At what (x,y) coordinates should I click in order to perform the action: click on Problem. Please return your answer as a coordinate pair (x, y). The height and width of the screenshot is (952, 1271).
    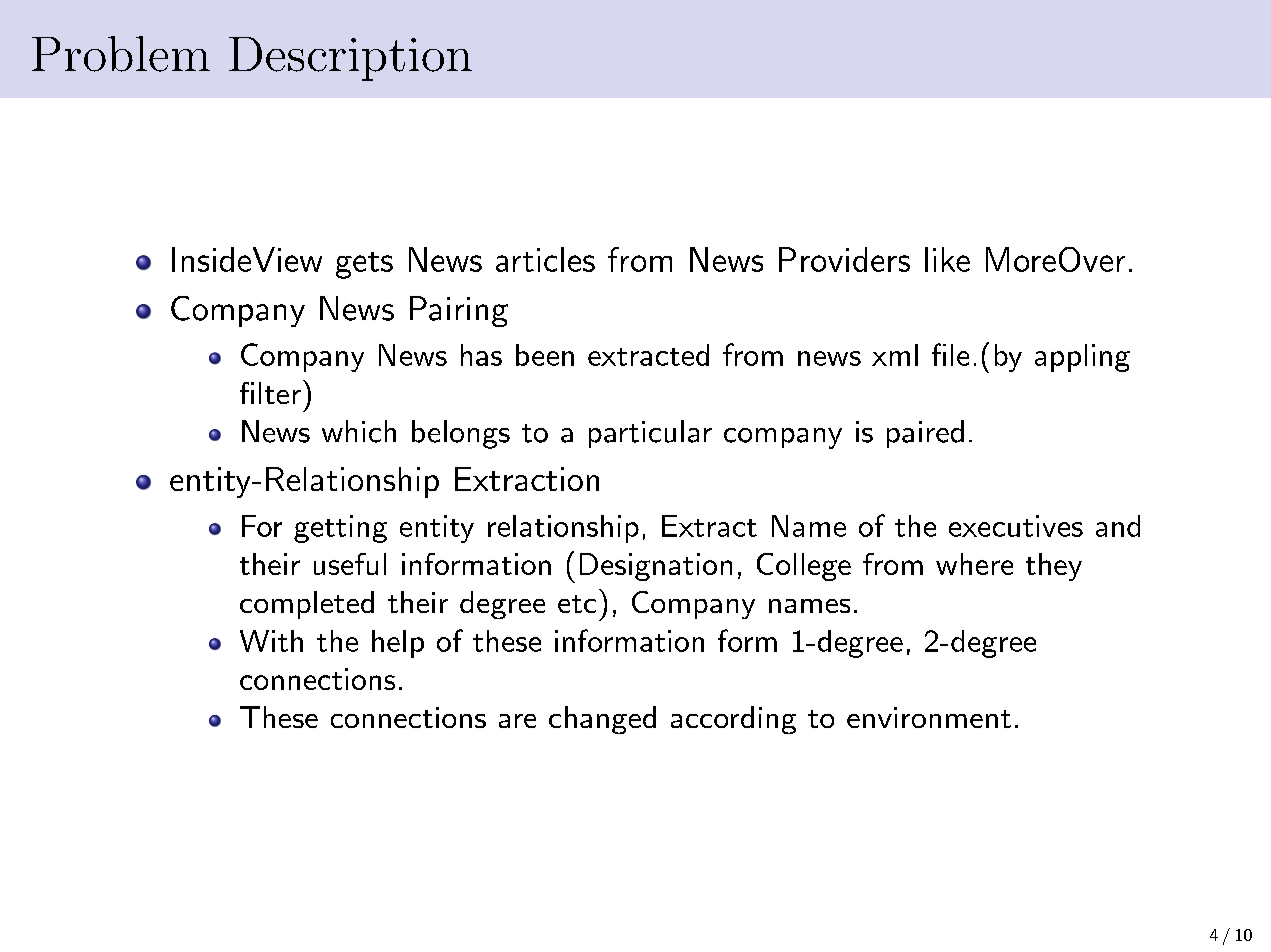
    Looking at the image, I should click on (121, 54).
